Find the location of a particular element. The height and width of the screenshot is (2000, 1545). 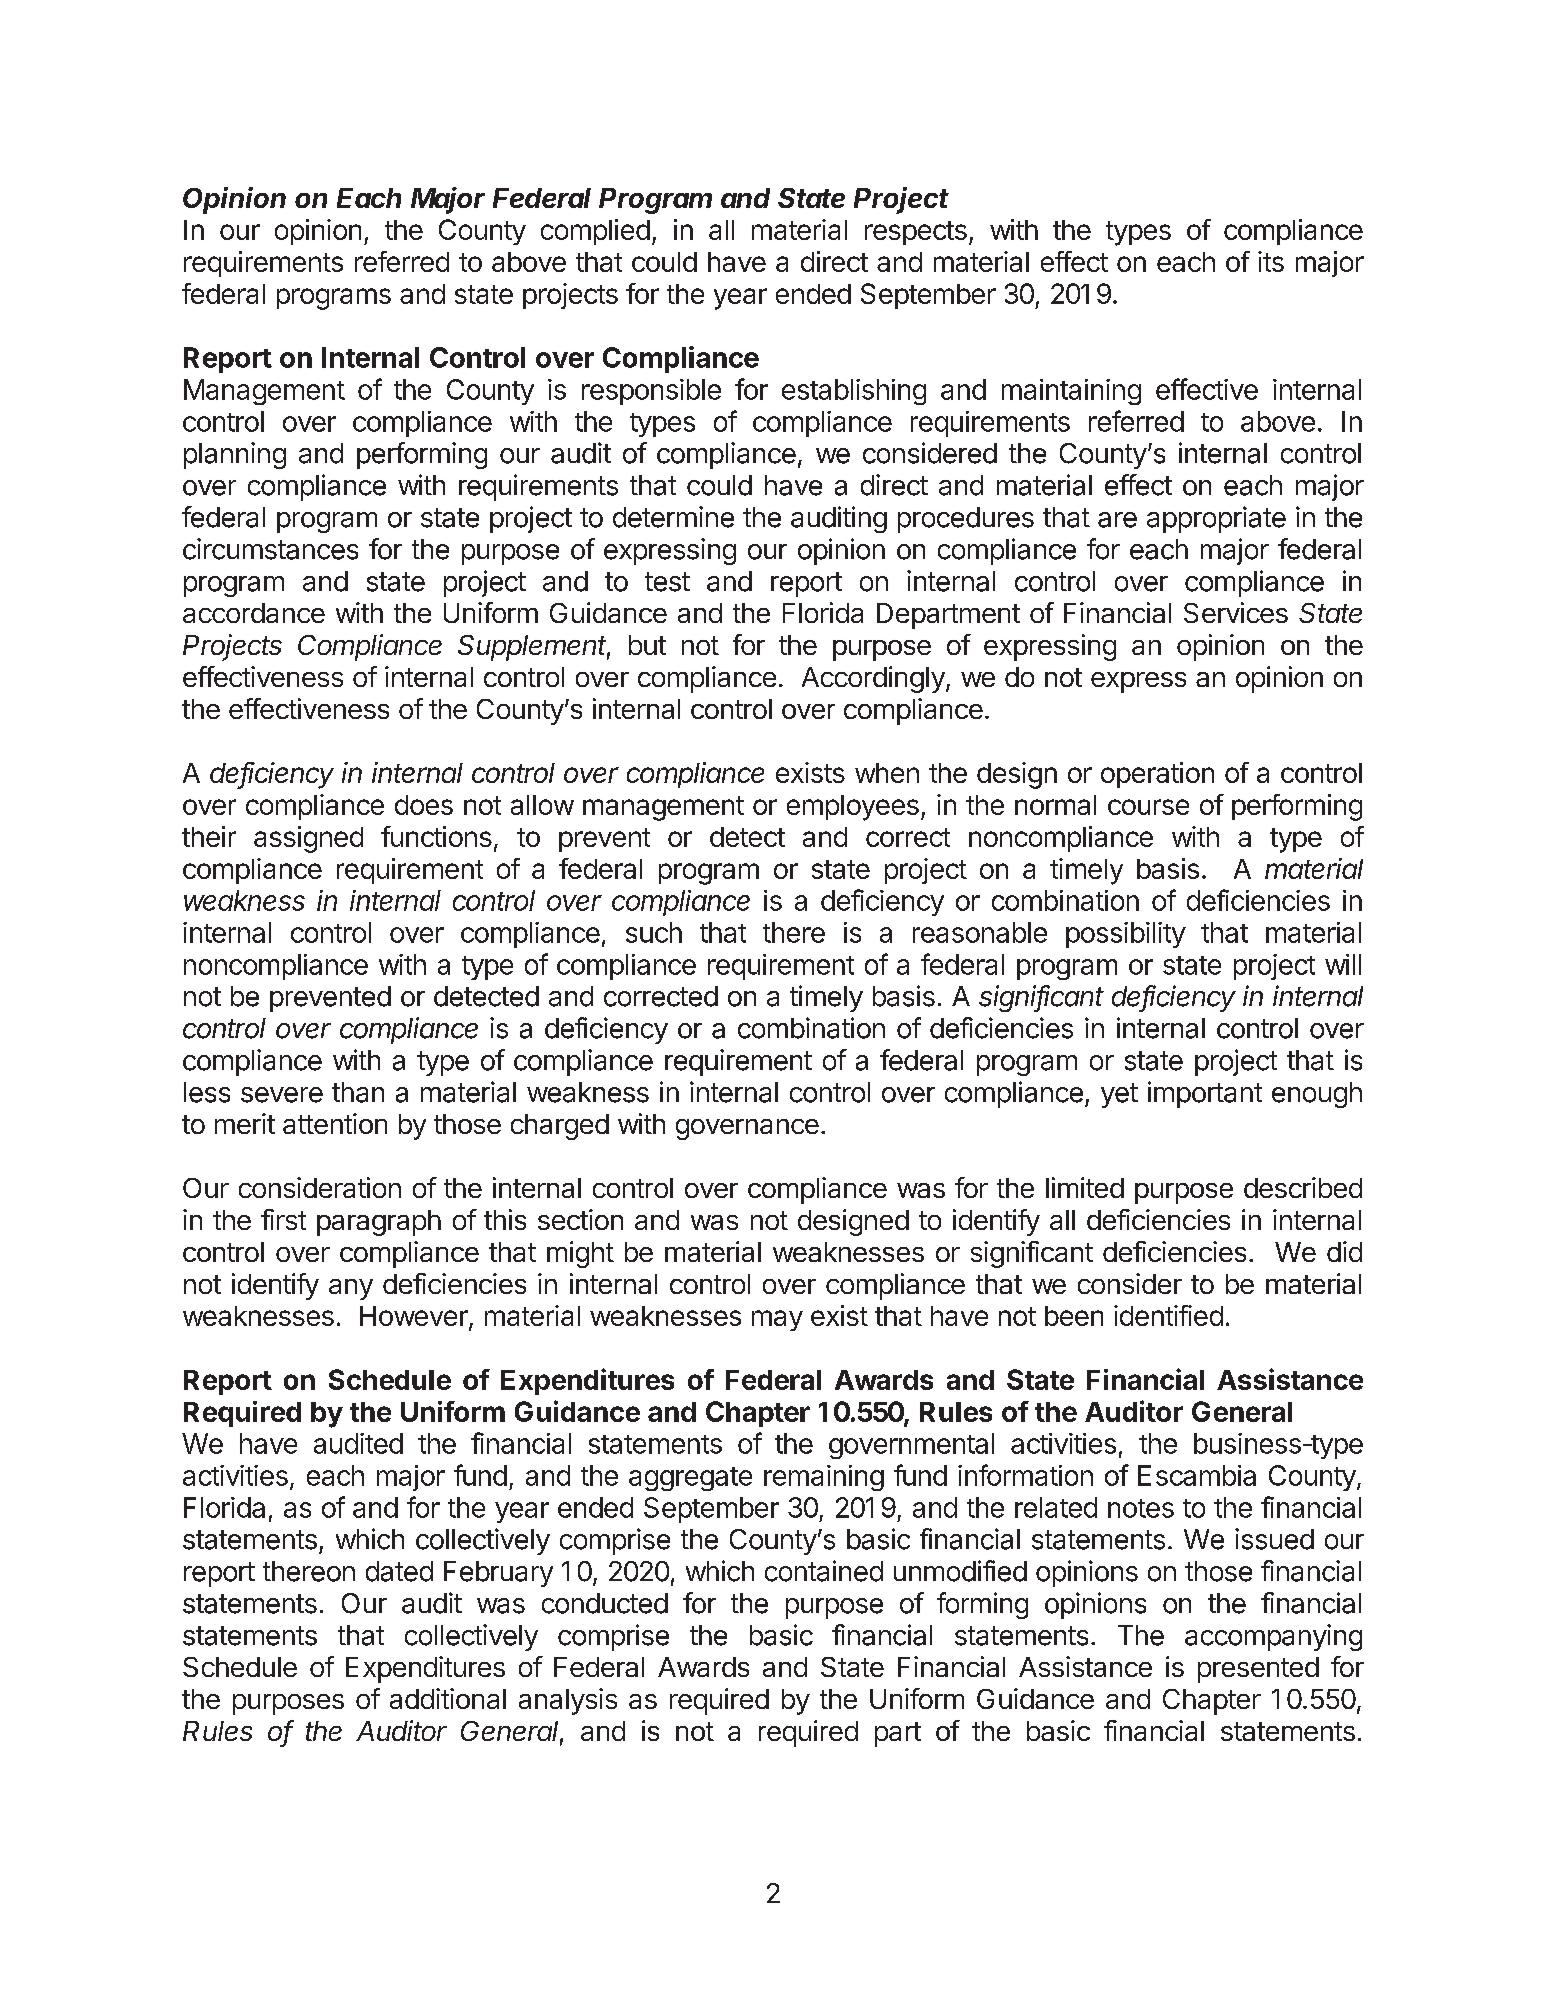

than is located at coordinates (358, 1092).
